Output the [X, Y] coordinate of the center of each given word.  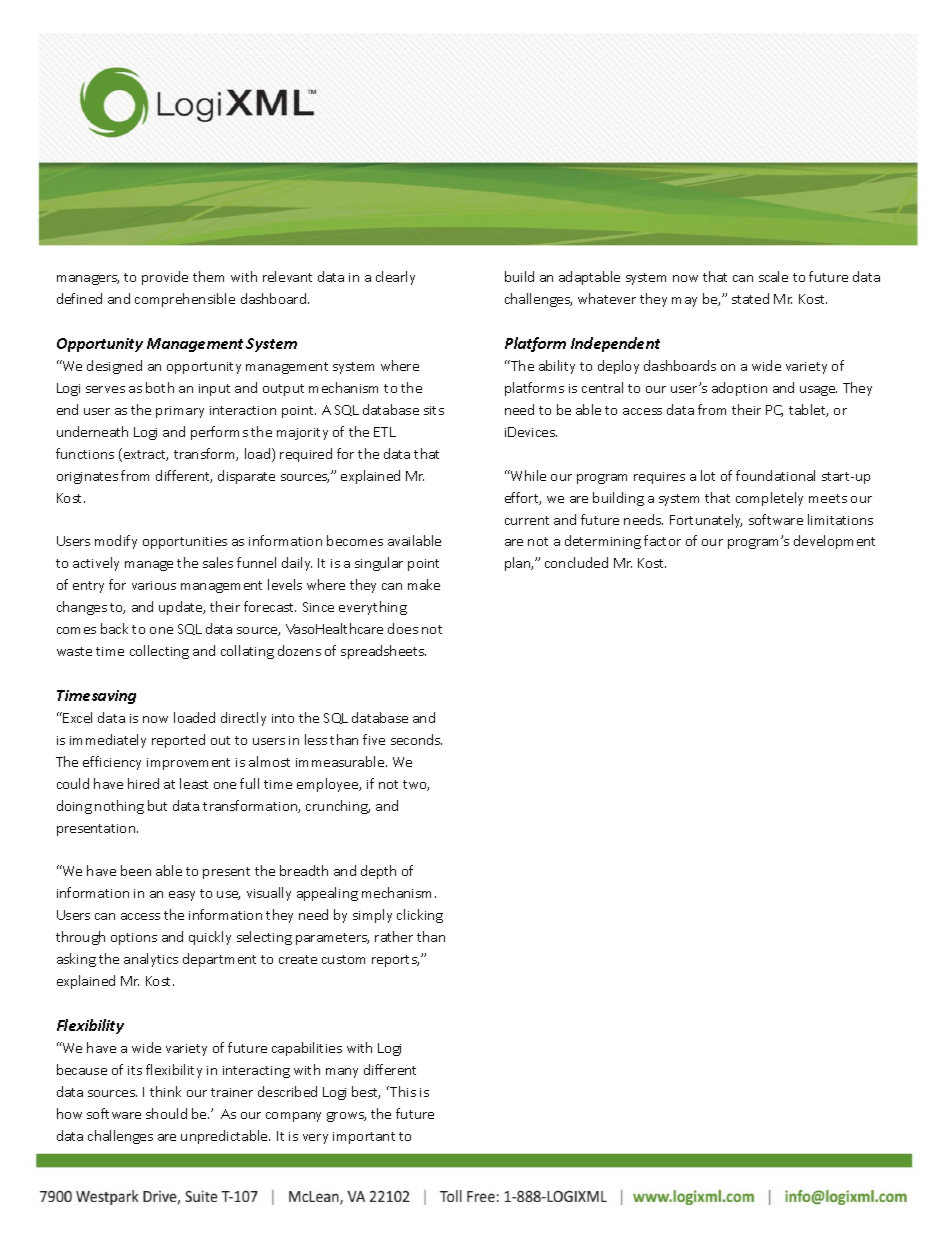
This [402, 1091]
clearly [395, 278]
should [166, 1113]
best [366, 1092]
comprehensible [185, 300]
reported [178, 741]
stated [750, 298]
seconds [416, 739]
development [834, 542]
